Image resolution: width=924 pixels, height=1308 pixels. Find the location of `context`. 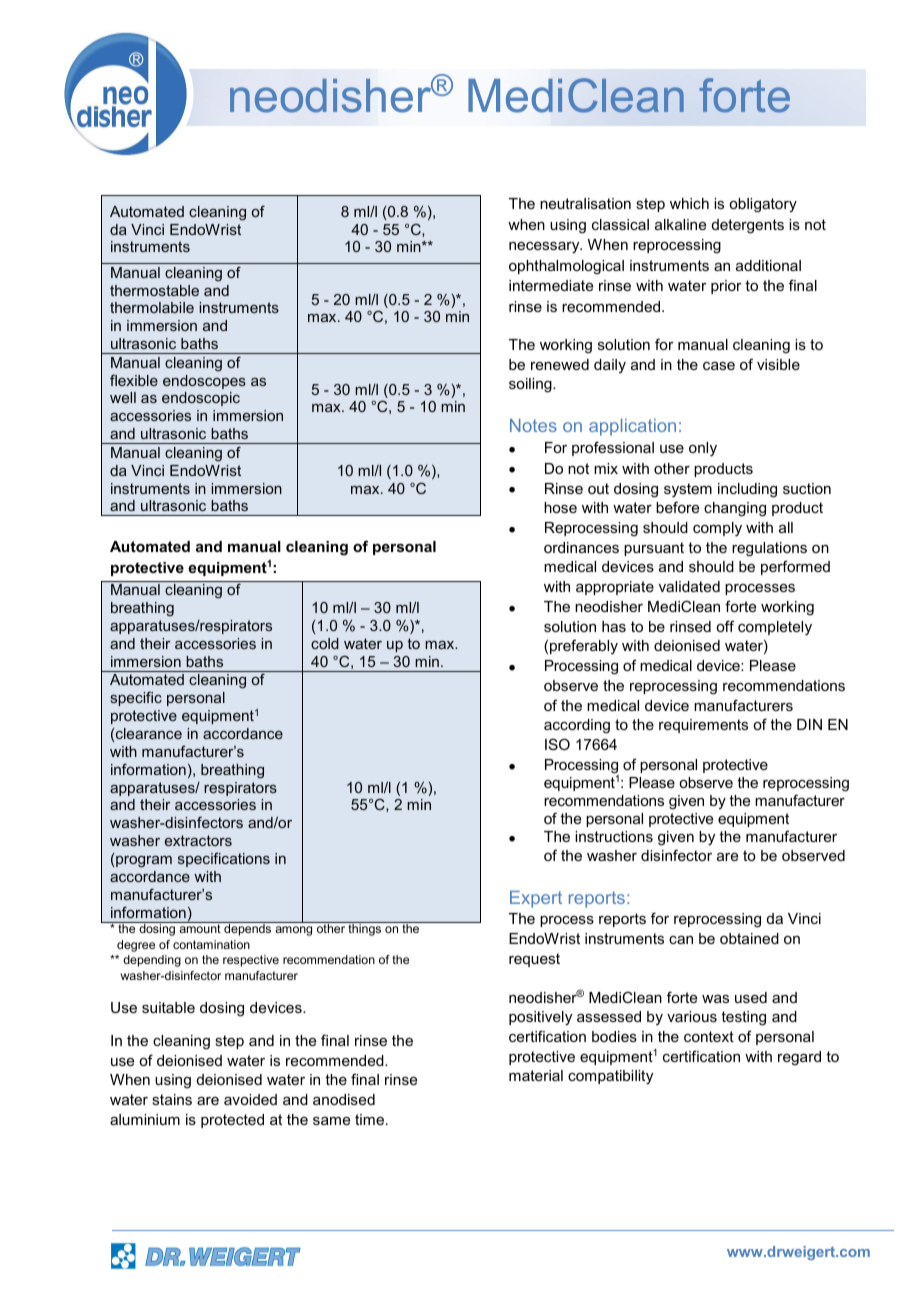

context is located at coordinates (709, 1036).
